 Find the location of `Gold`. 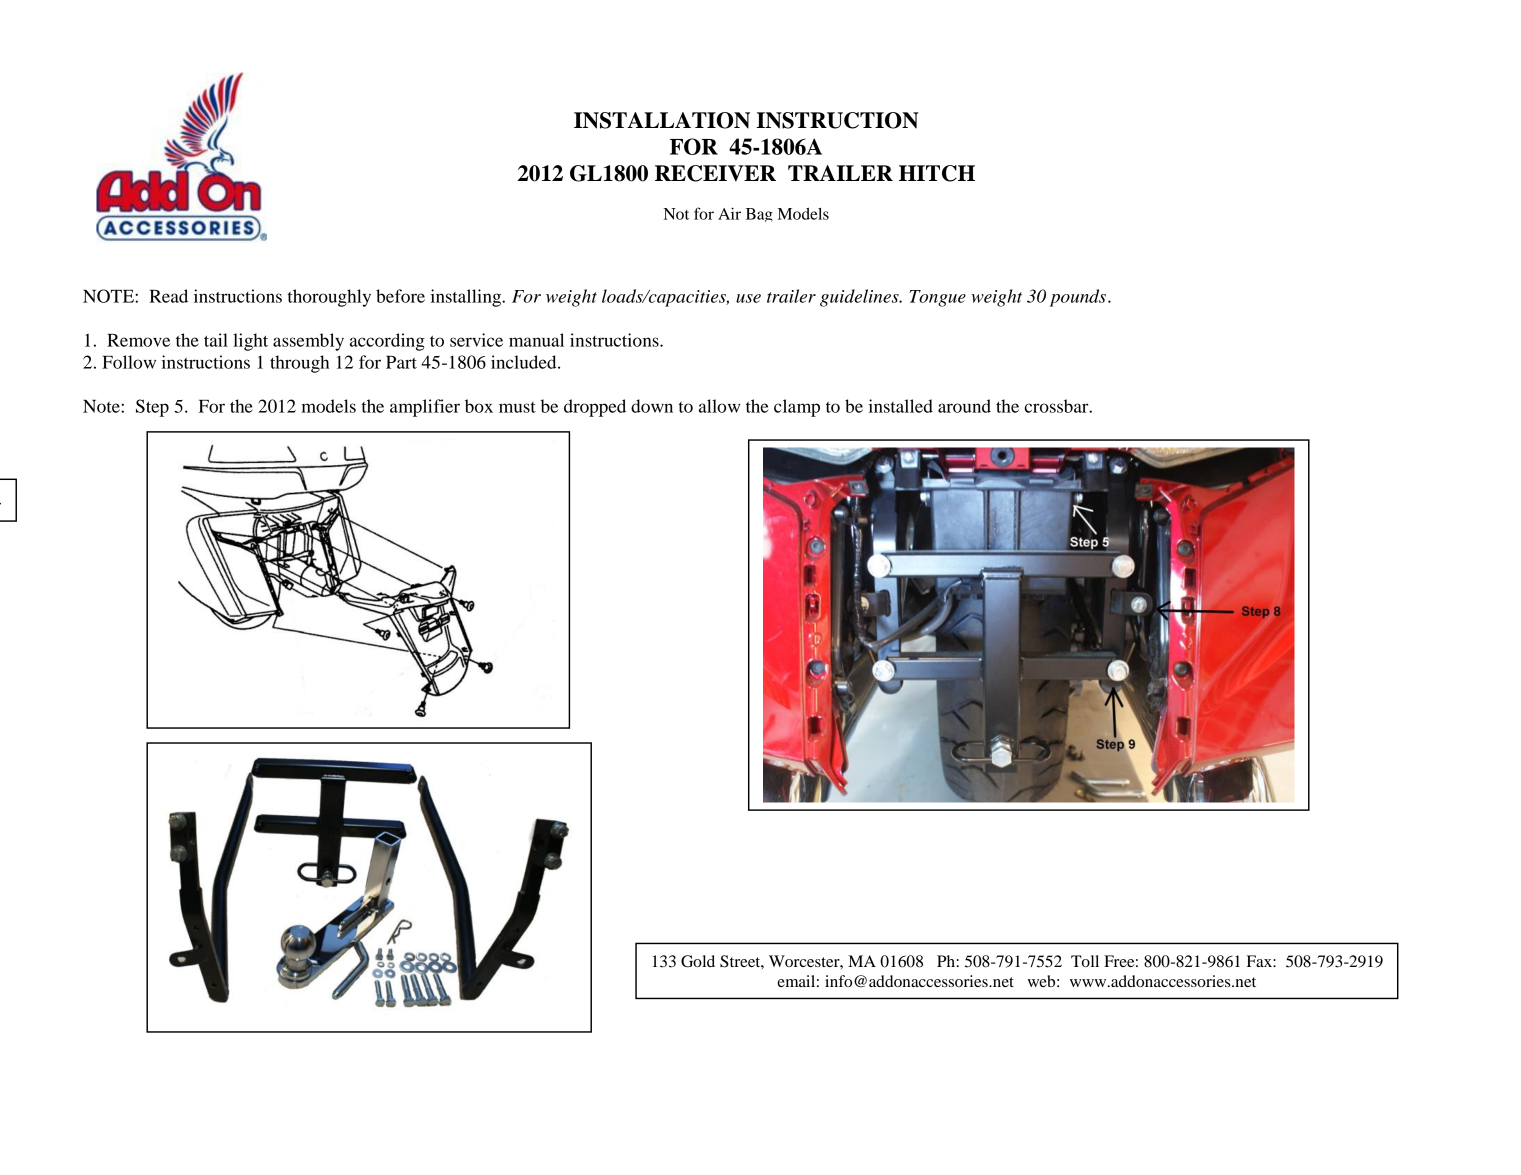

Gold is located at coordinates (698, 961).
